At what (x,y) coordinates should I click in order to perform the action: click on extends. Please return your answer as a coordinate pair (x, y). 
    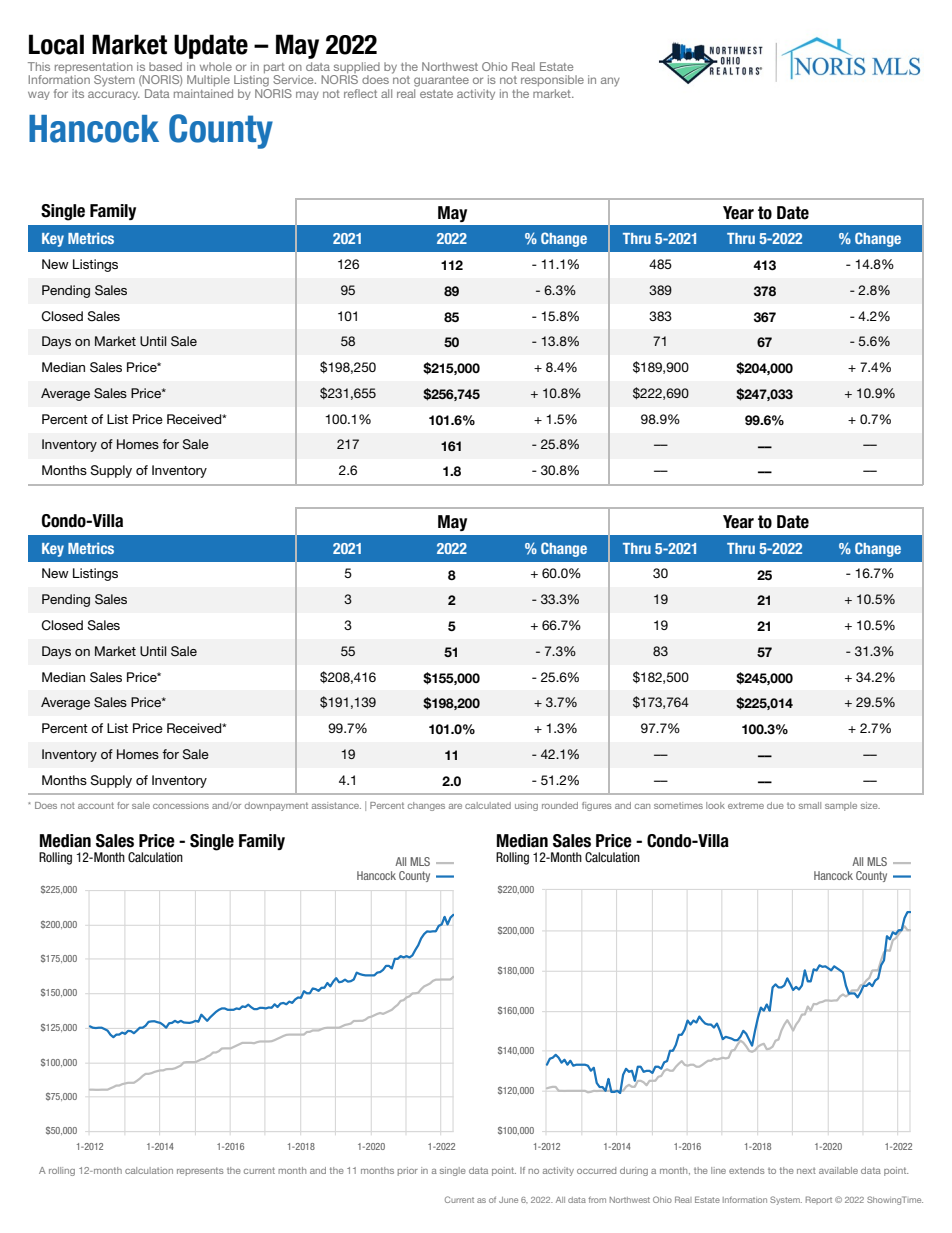
    Looking at the image, I should click on (747, 1170).
